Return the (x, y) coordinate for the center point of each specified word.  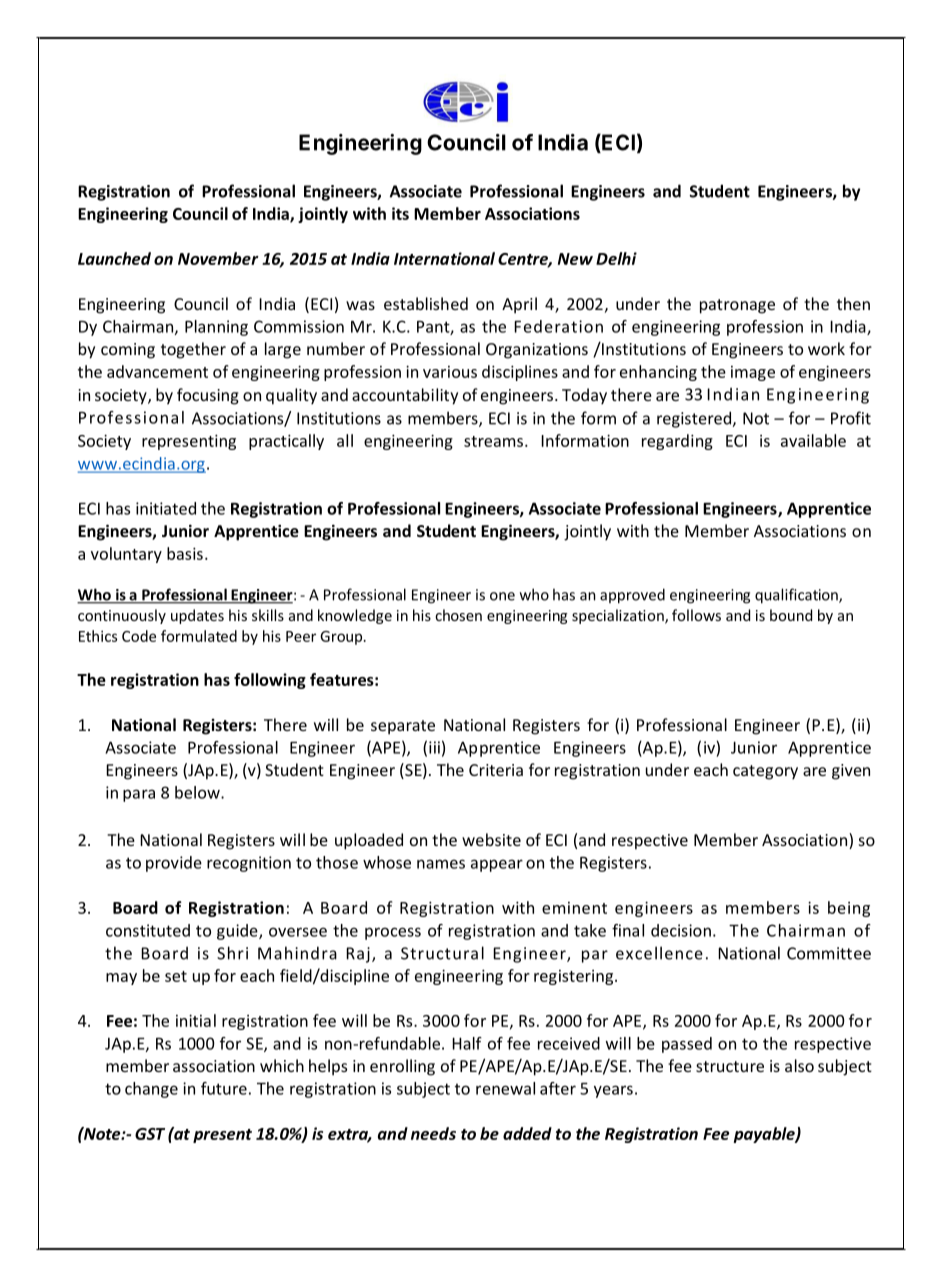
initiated (166, 508)
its (400, 213)
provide (174, 864)
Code (139, 636)
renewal (505, 1088)
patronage (737, 306)
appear (497, 865)
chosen (458, 615)
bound (791, 615)
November (218, 258)
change (151, 1090)
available (813, 440)
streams (495, 441)
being (849, 909)
